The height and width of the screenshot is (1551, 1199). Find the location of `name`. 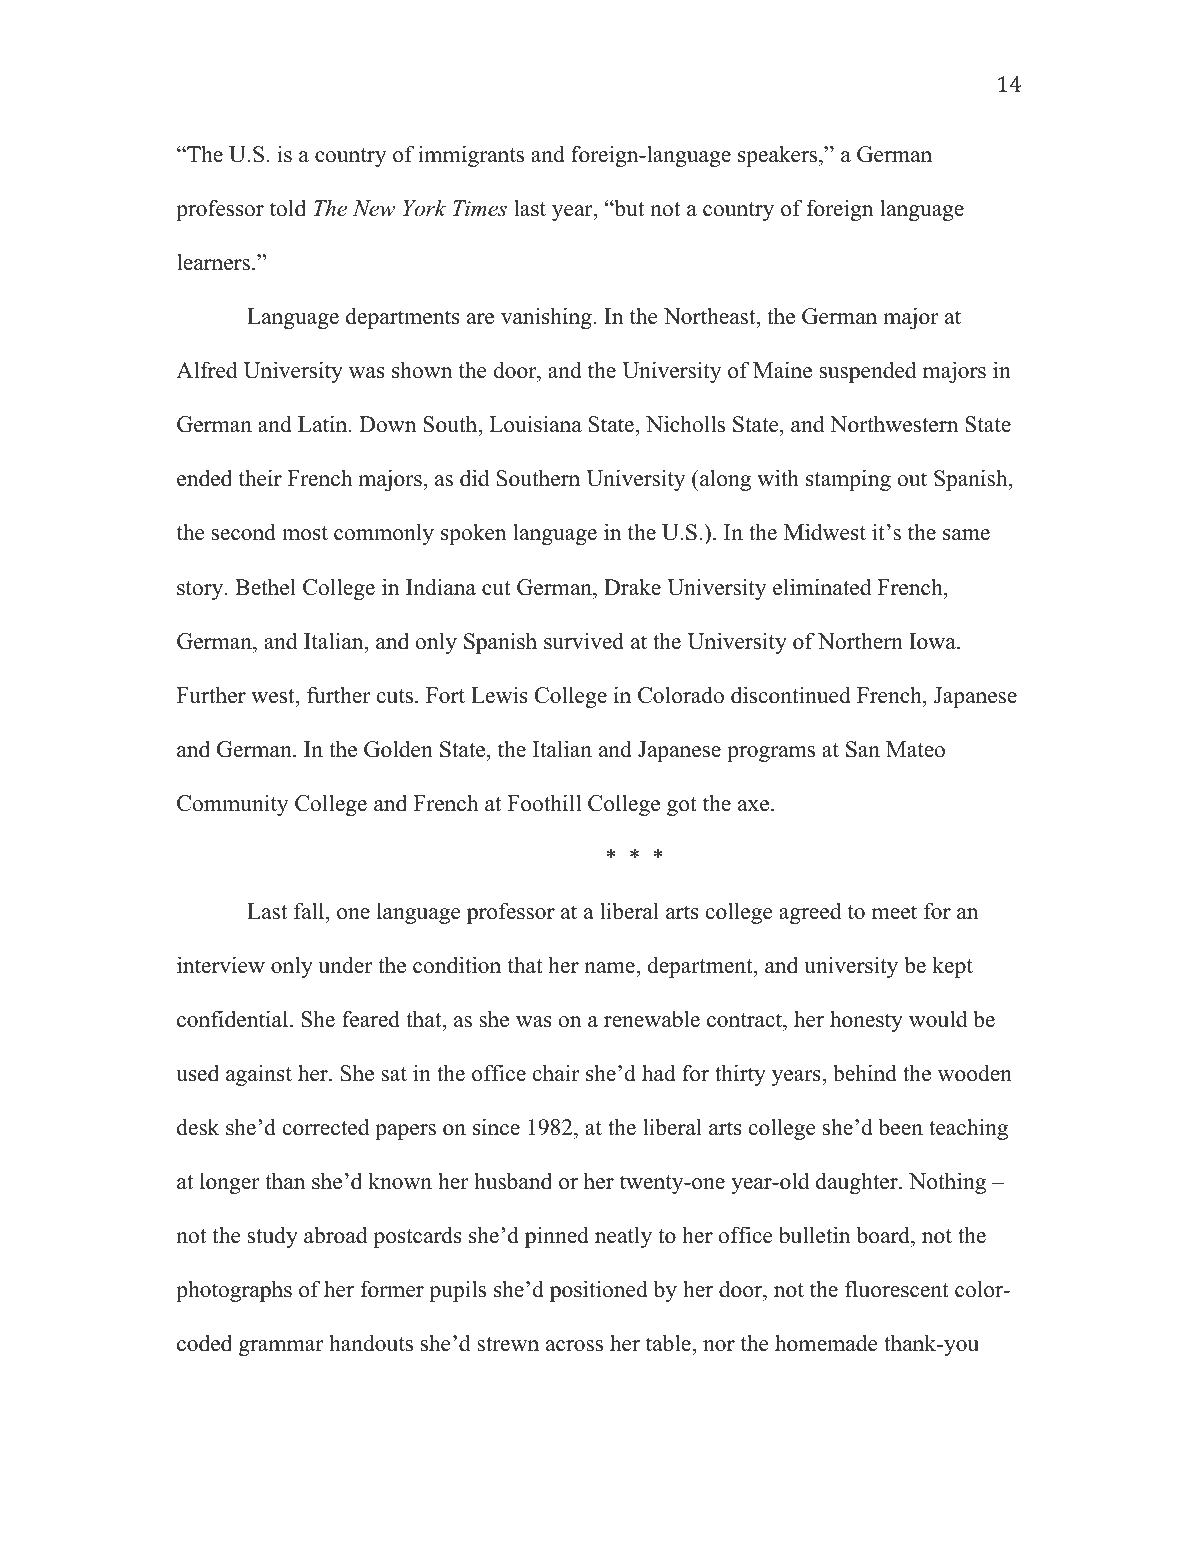

name is located at coordinates (610, 968).
